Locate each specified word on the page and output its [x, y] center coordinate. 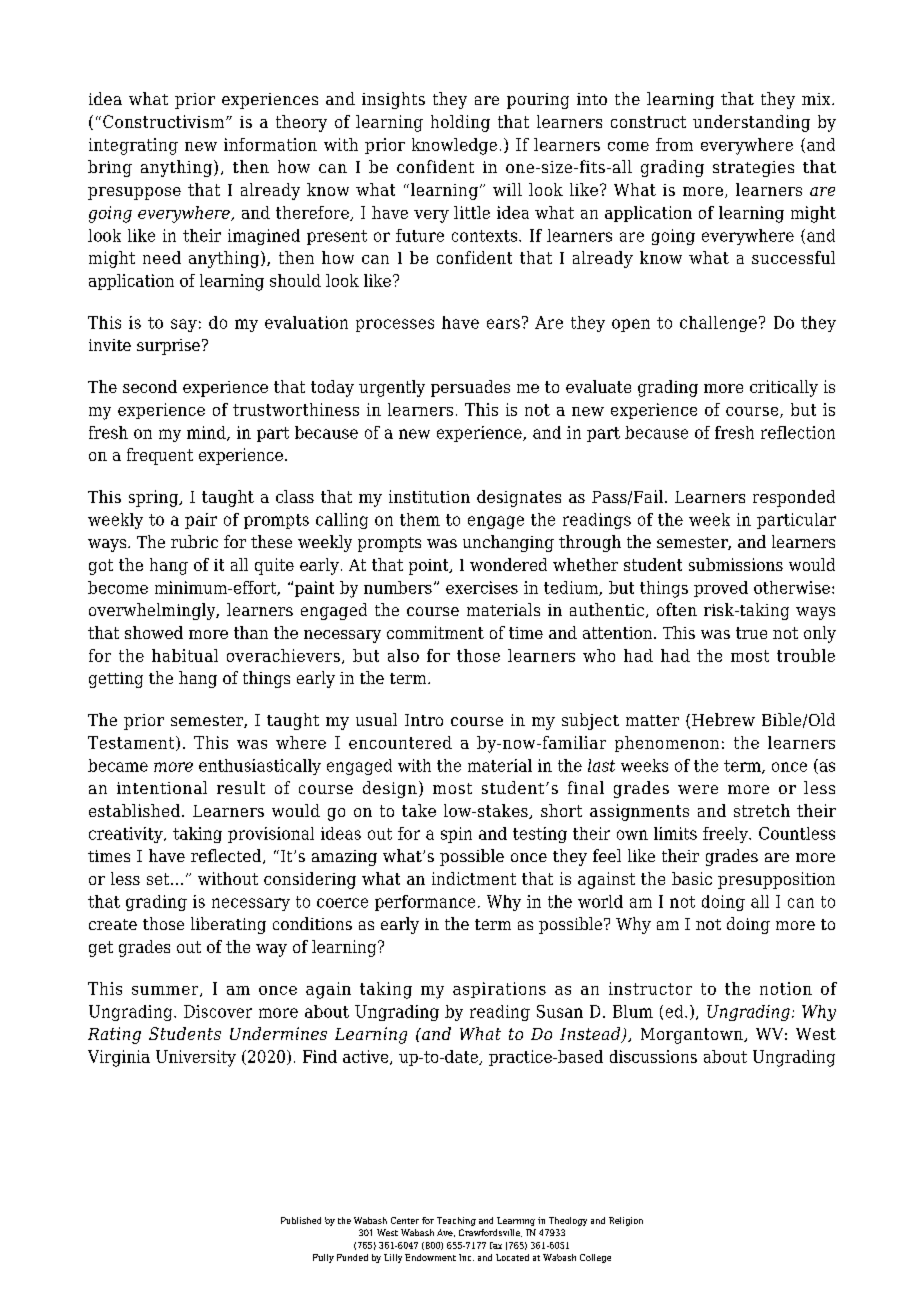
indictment [474, 878]
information [270, 144]
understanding [751, 123]
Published [301, 1220]
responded [794, 498]
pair [201, 521]
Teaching [456, 1221]
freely [726, 835]
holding [460, 123]
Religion [626, 1221]
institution [429, 496]
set [159, 879]
